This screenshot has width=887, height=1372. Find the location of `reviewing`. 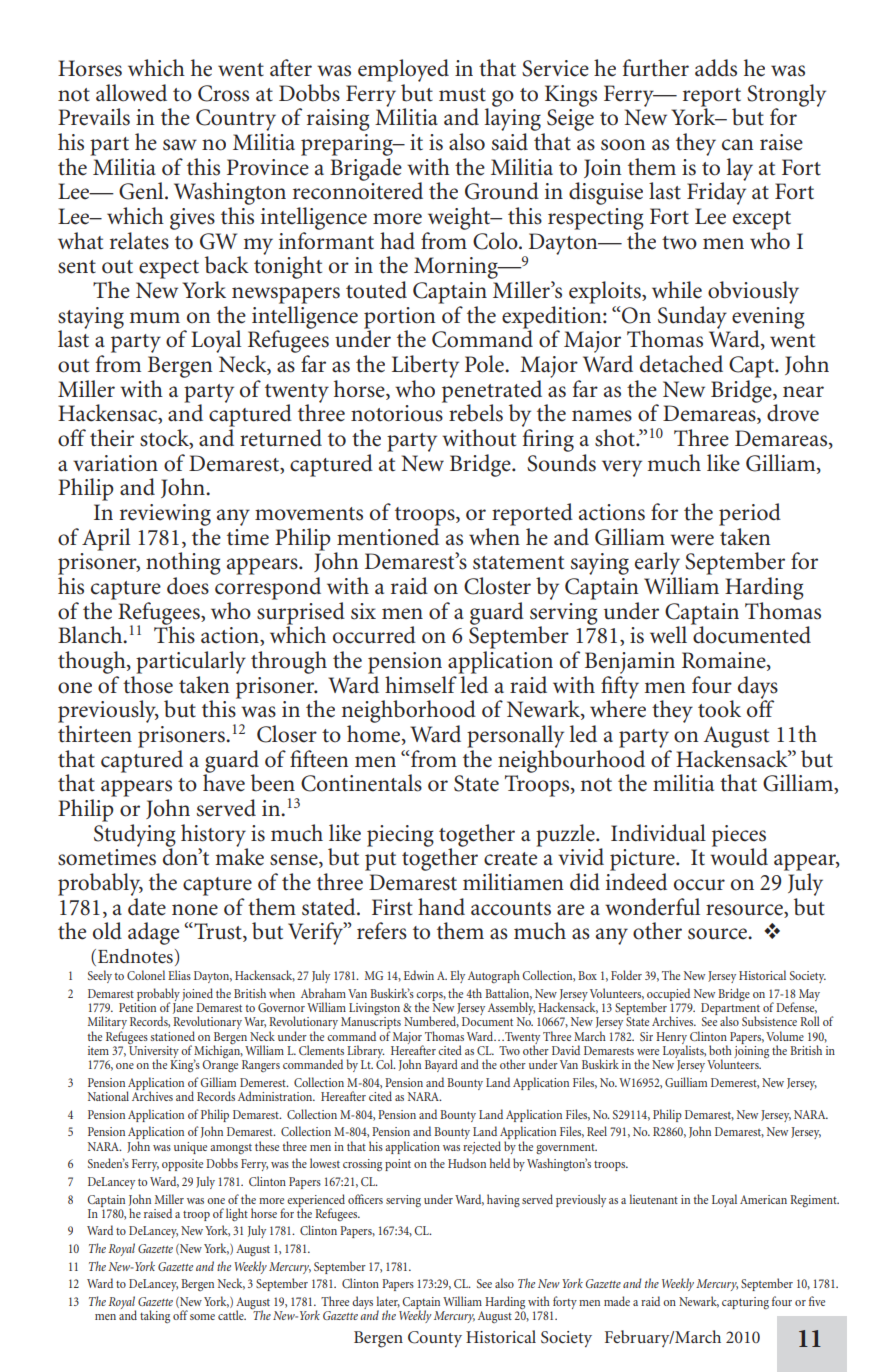

reviewing is located at coordinates (165, 515).
